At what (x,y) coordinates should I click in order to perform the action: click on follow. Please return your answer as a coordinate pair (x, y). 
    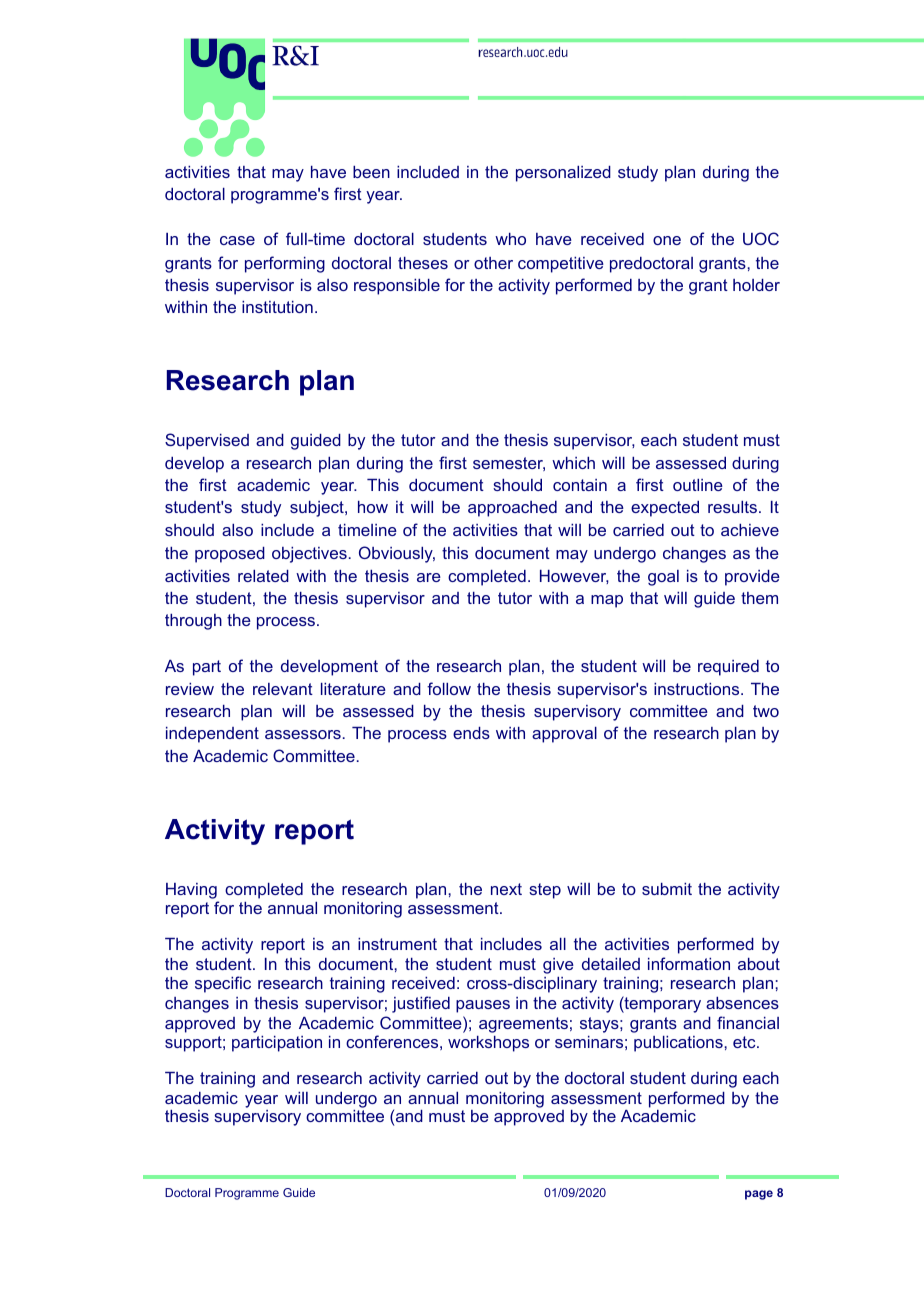
    Looking at the image, I should click on (449, 688).
